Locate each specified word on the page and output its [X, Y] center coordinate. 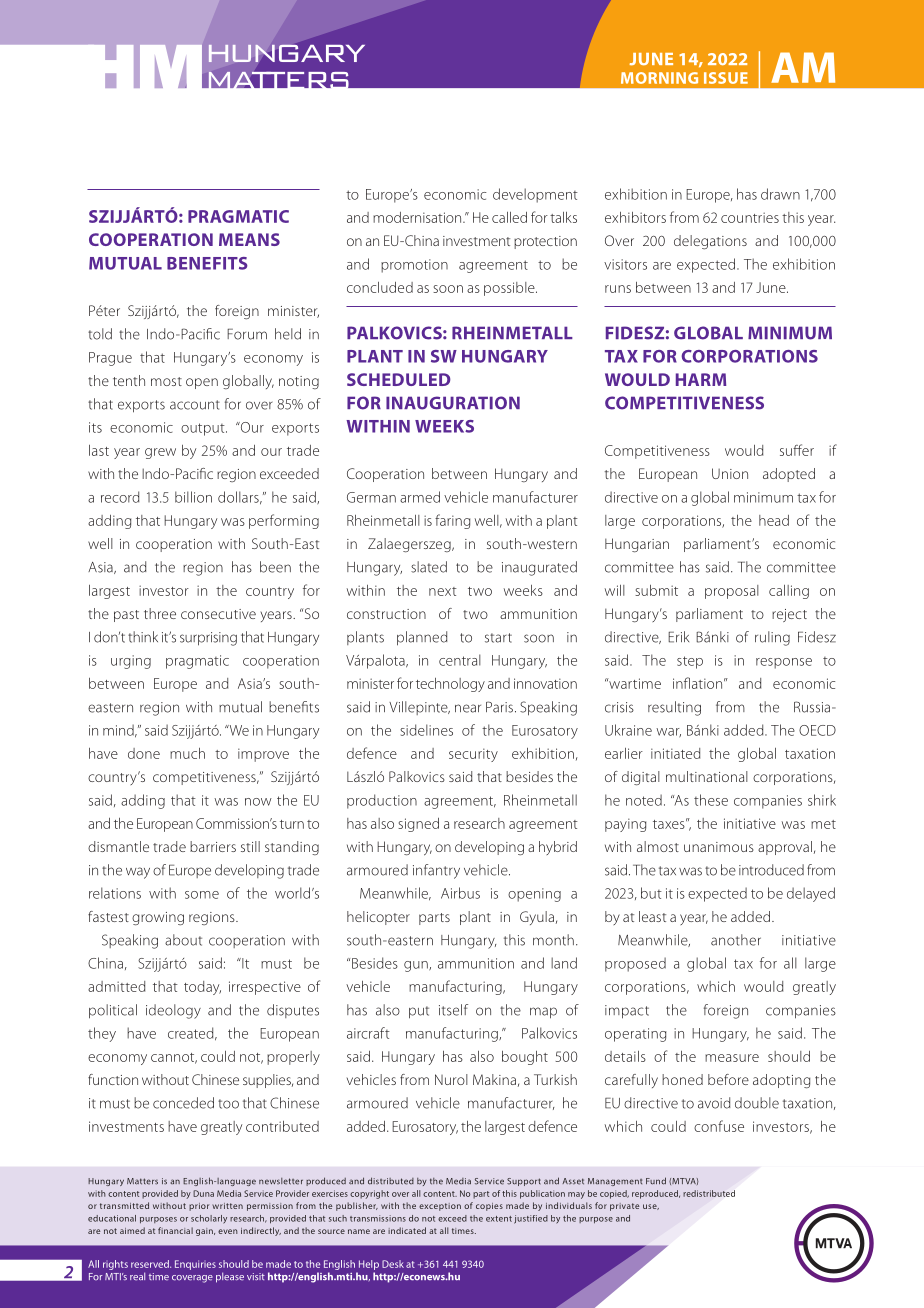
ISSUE [726, 78]
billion [193, 497]
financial [175, 1230]
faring [452, 521]
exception [440, 1207]
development [535, 195]
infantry [436, 871]
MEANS [249, 239]
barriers [213, 846]
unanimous [719, 847]
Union [730, 473]
